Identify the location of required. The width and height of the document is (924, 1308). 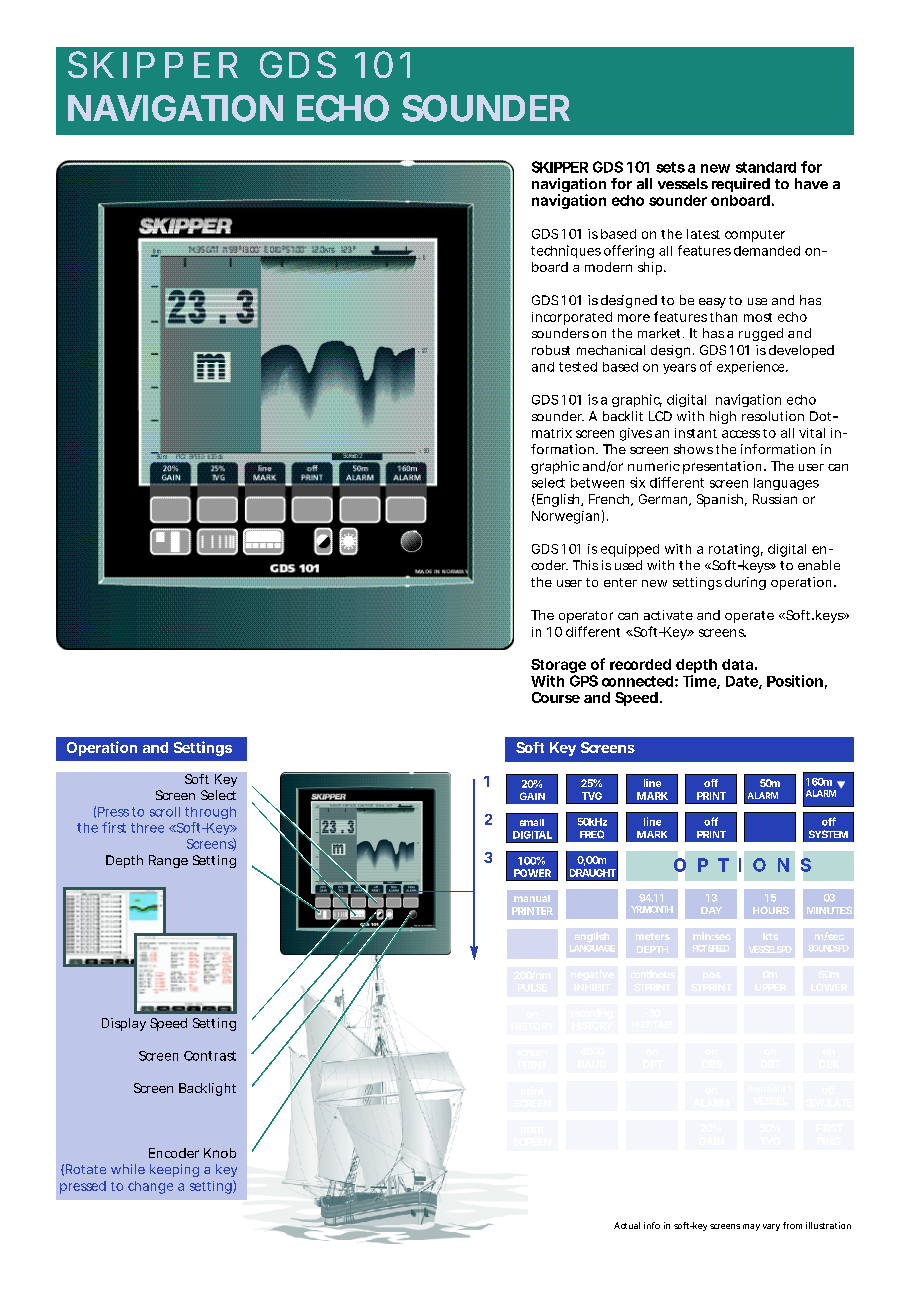
(741, 185).
